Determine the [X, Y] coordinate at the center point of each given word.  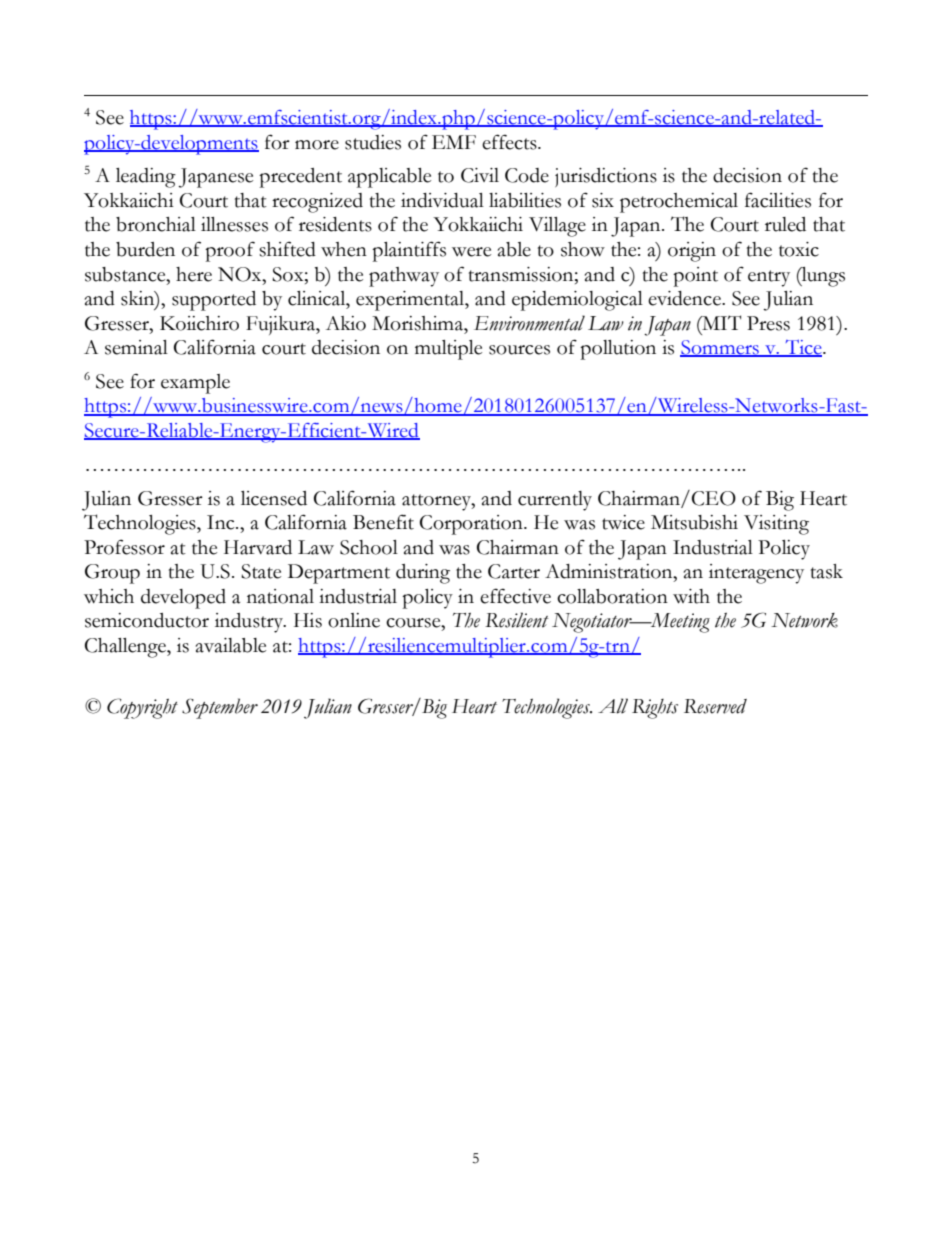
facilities [778, 200]
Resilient [517, 620]
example [195, 384]
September [220, 708]
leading [146, 178]
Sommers [720, 348]
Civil [480, 175]
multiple [448, 350]
